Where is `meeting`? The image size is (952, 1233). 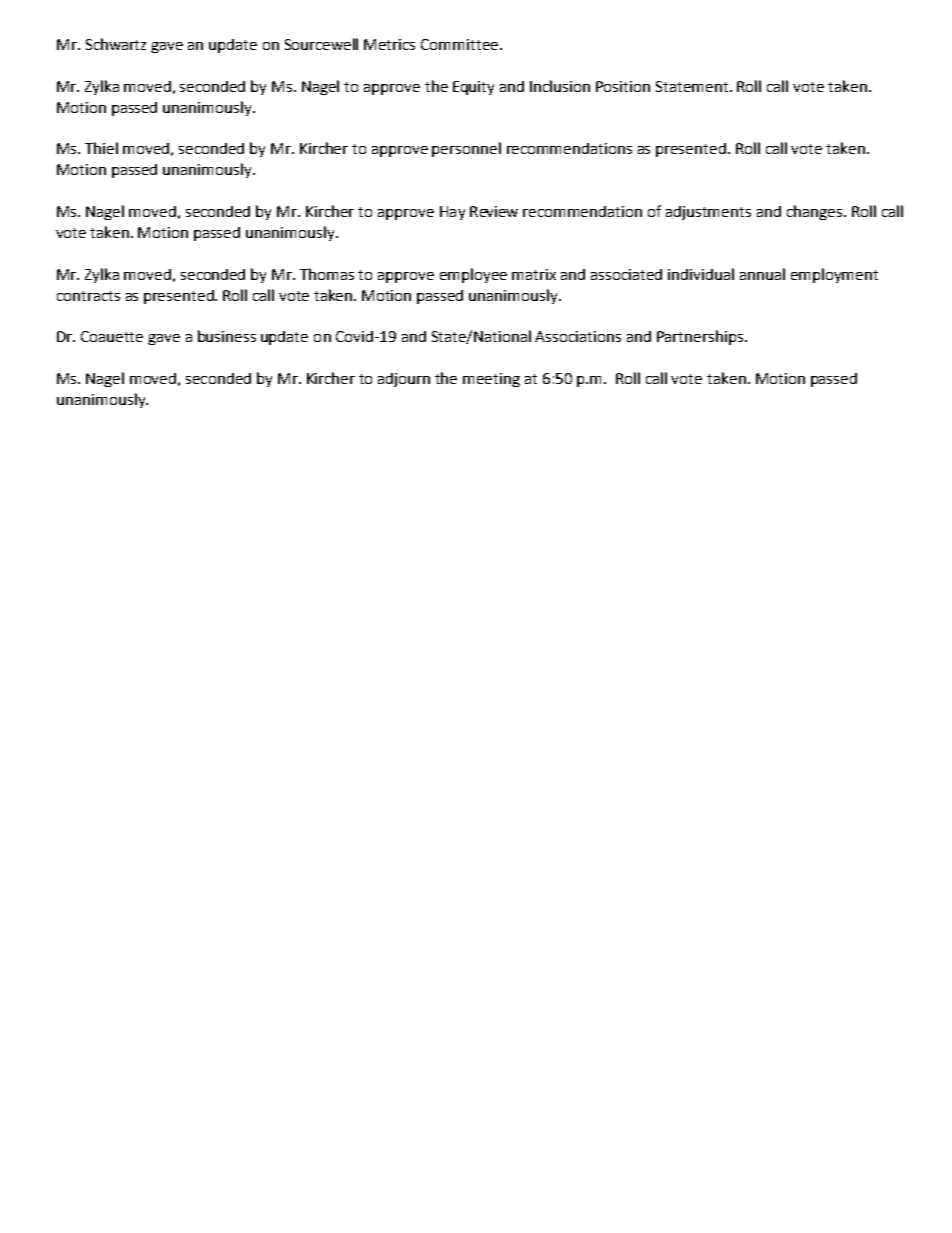 meeting is located at coordinates (491, 380).
